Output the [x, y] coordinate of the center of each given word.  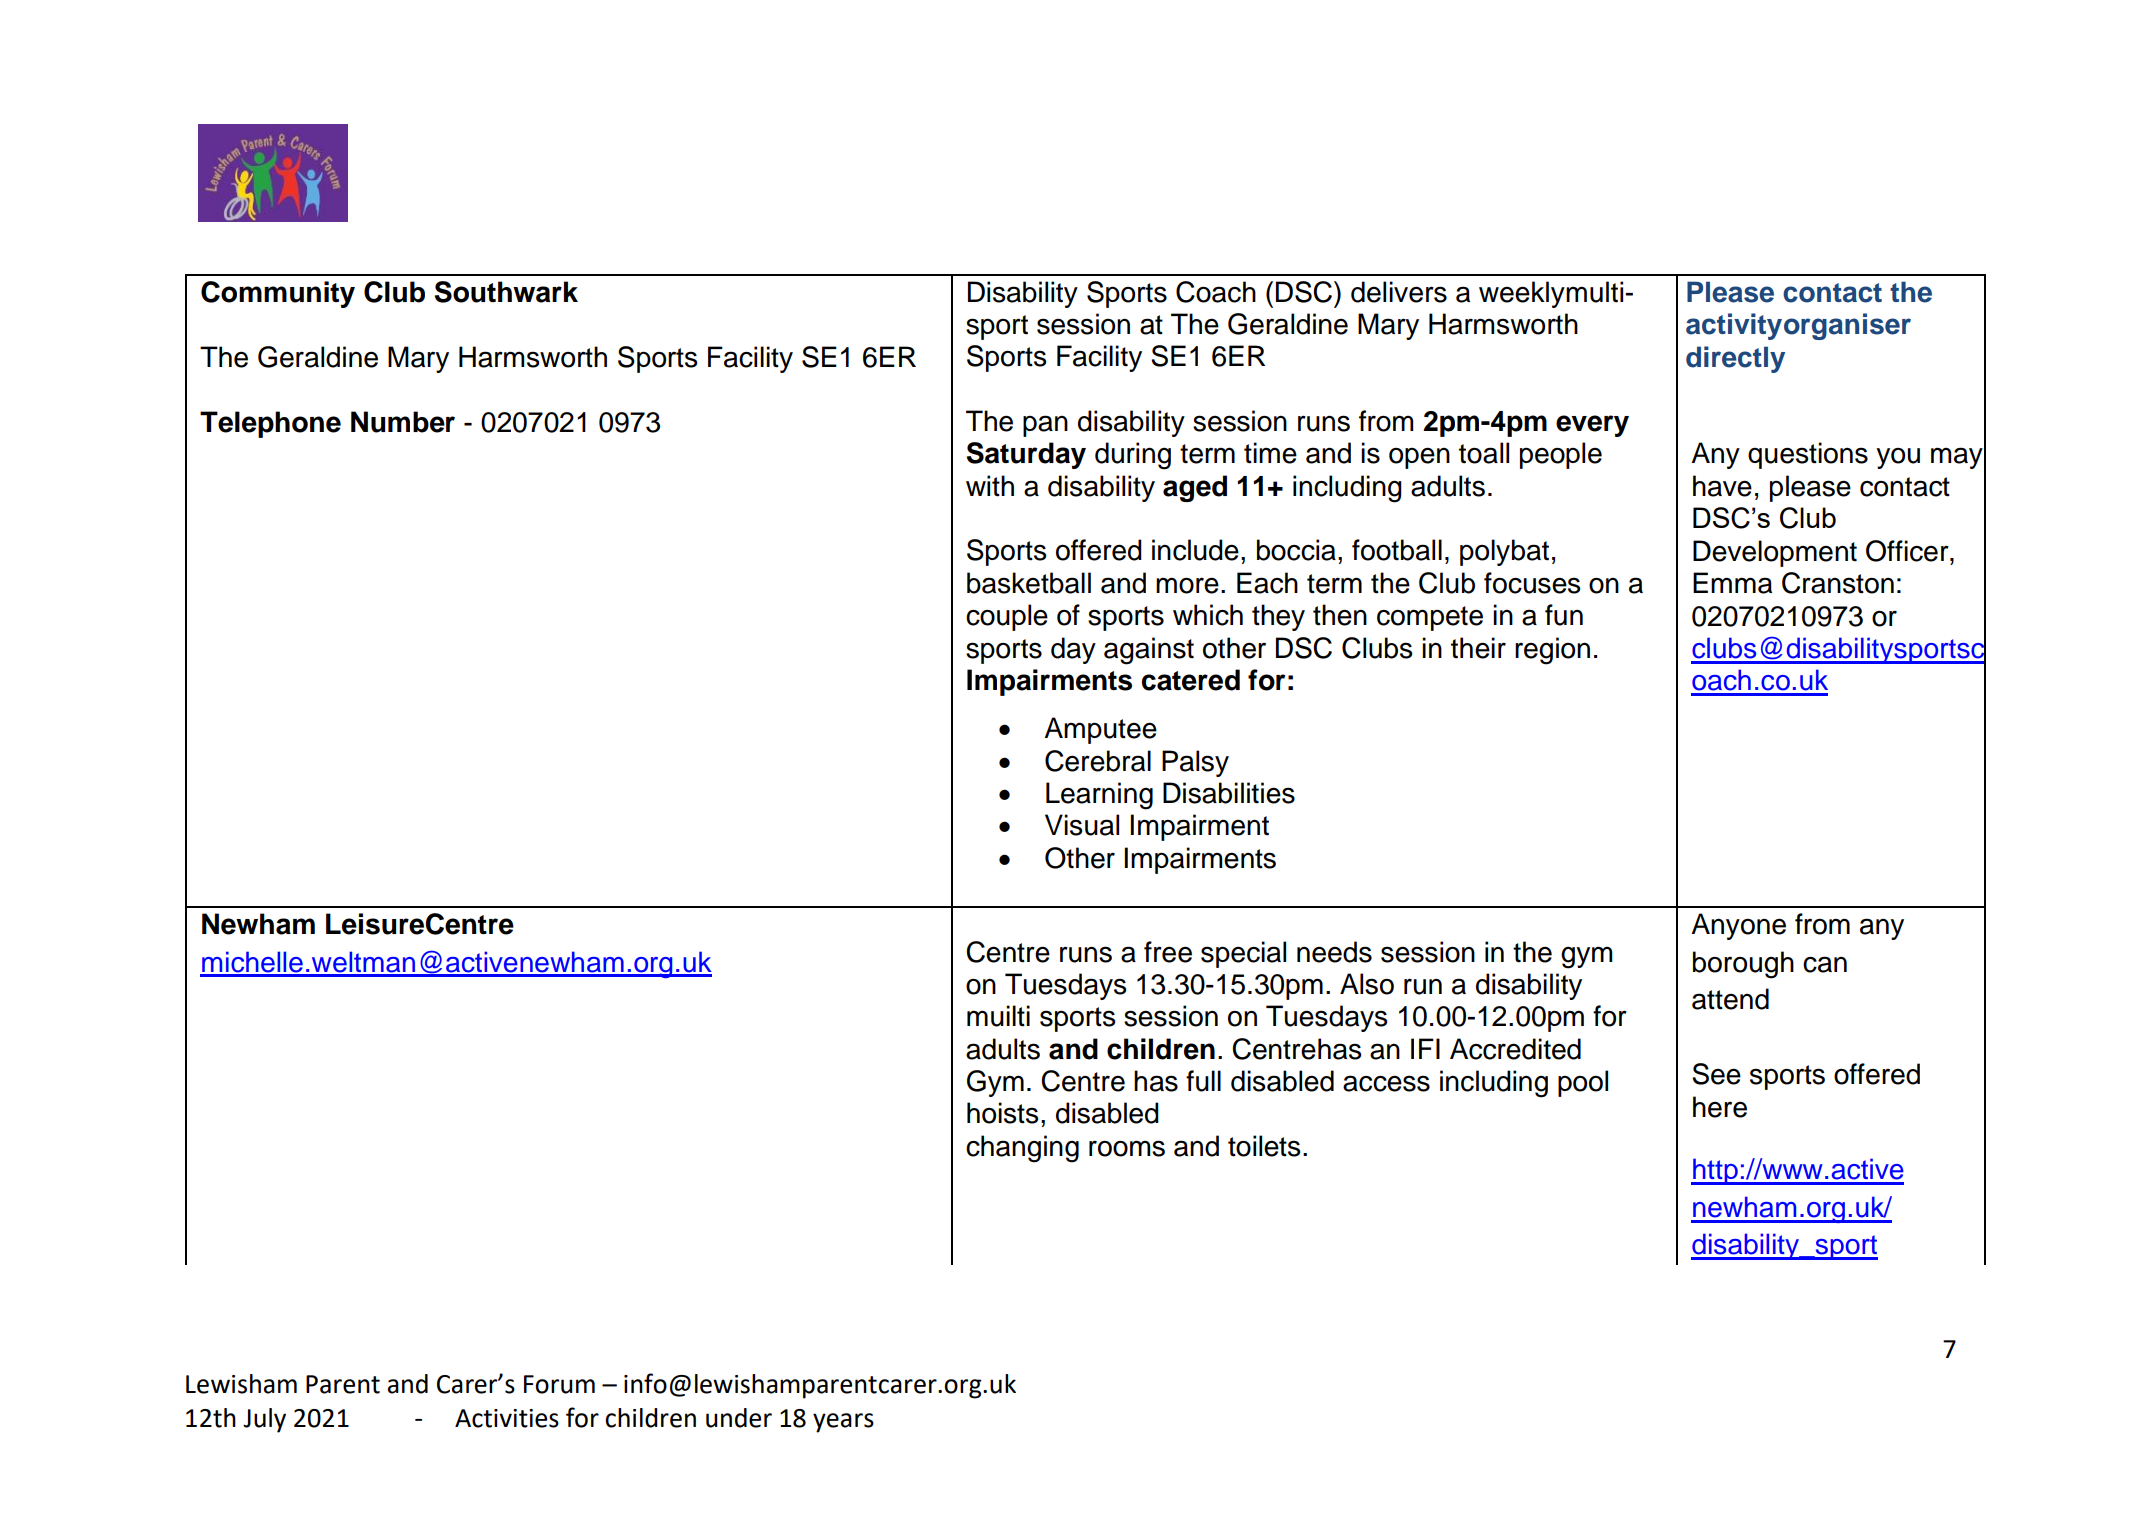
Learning [1099, 796]
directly [1735, 359]
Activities [507, 1418]
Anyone [1738, 926]
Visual [1082, 825]
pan [1045, 426]
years [843, 1423]
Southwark [506, 292]
